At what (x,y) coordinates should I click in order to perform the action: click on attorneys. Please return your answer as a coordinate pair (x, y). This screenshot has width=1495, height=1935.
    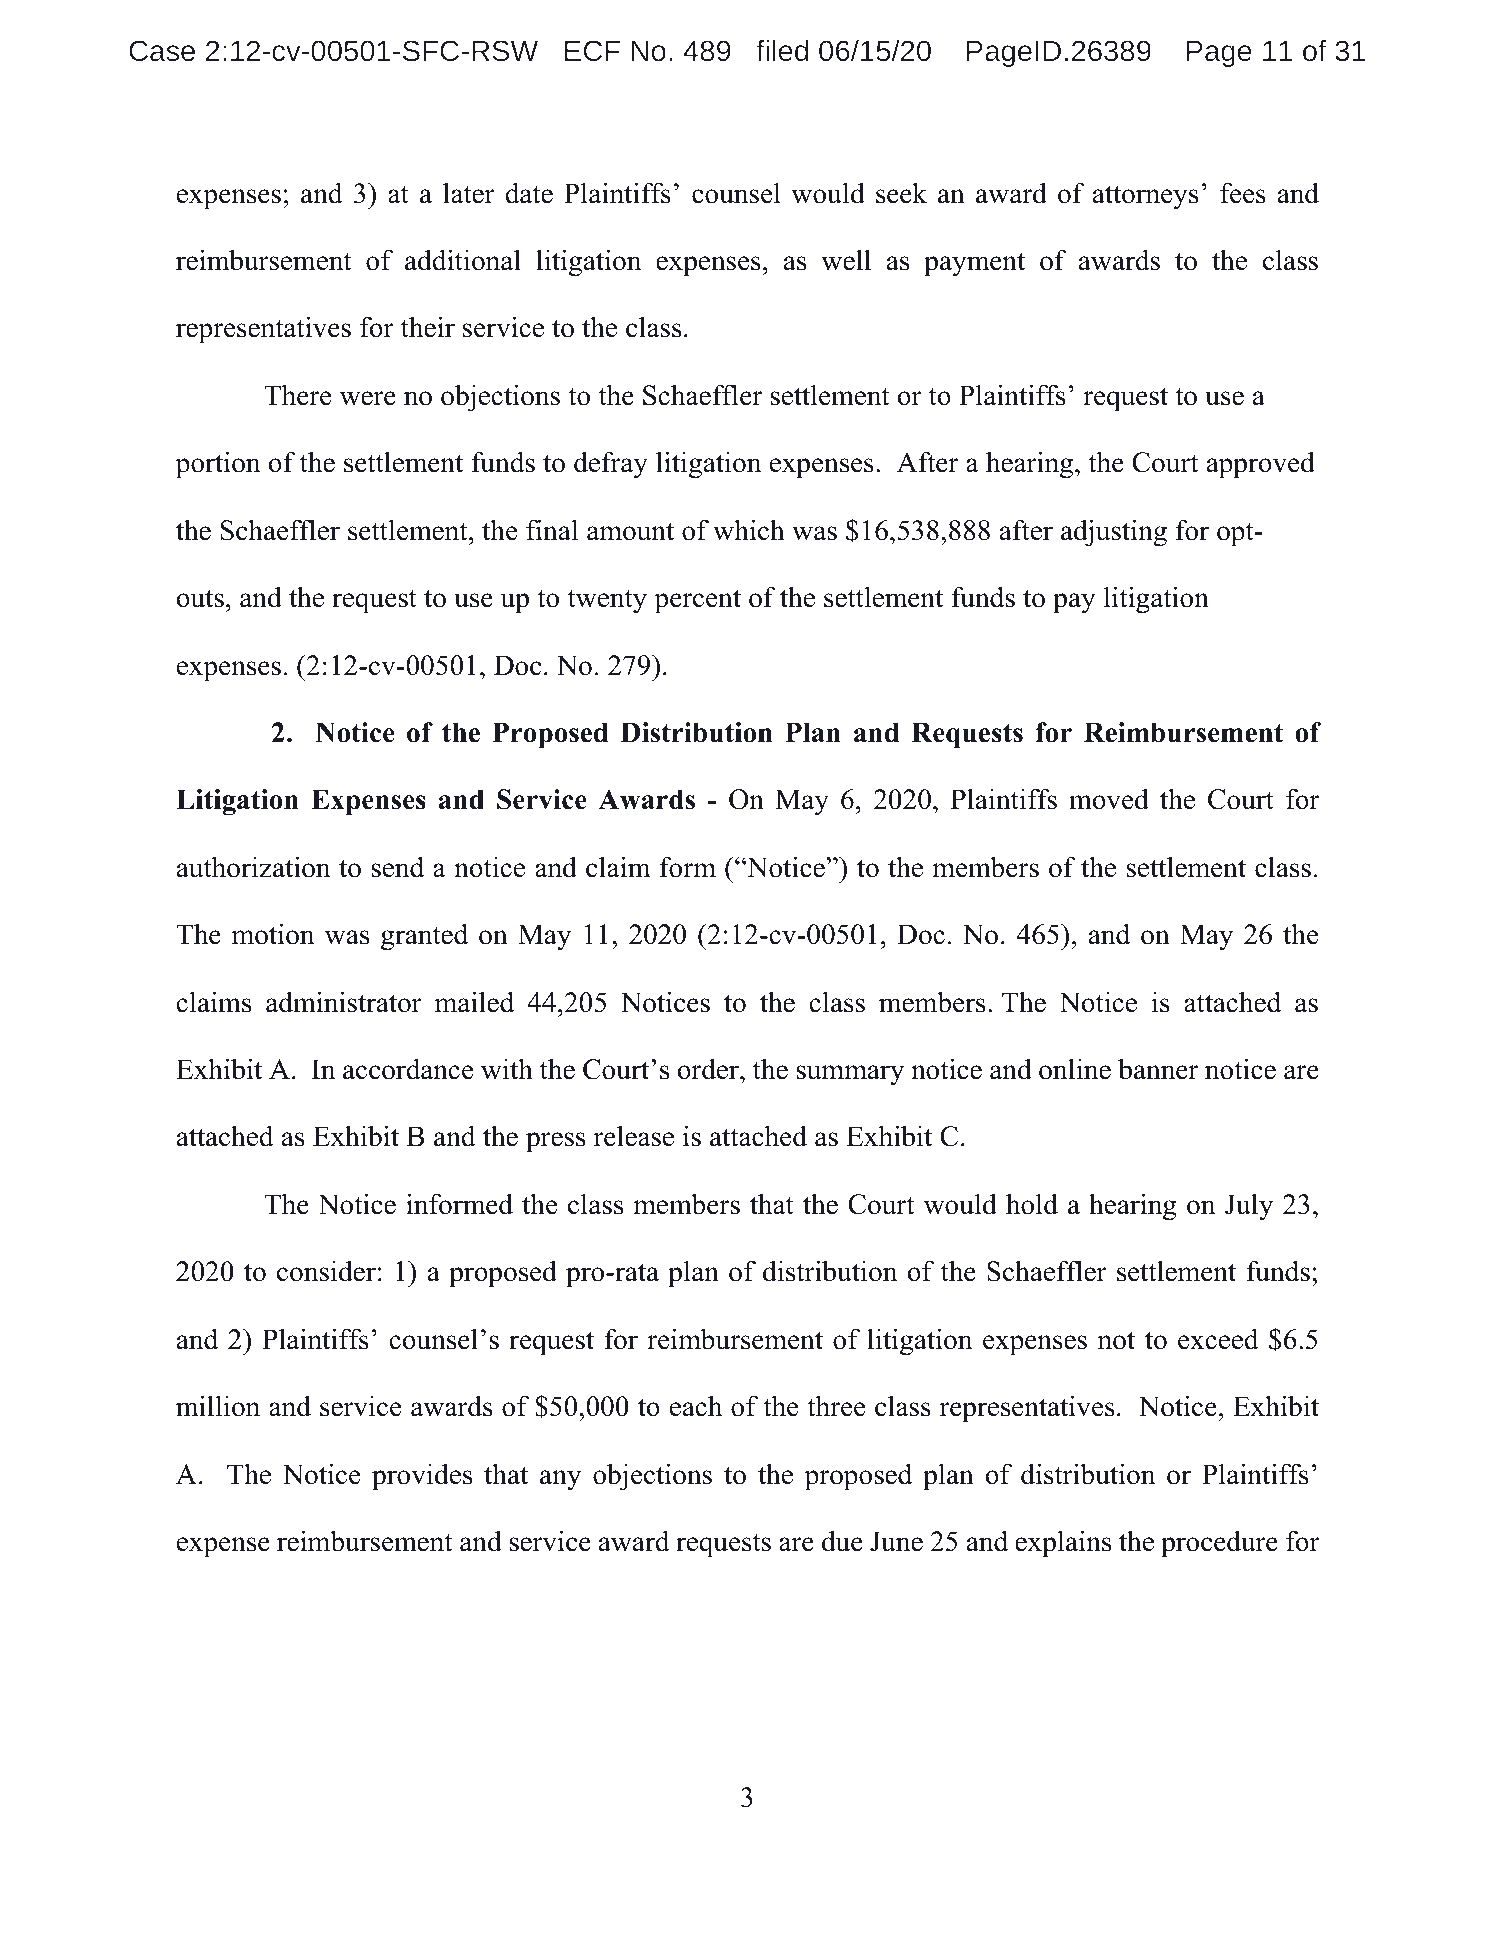
    Looking at the image, I should click on (1145, 197).
